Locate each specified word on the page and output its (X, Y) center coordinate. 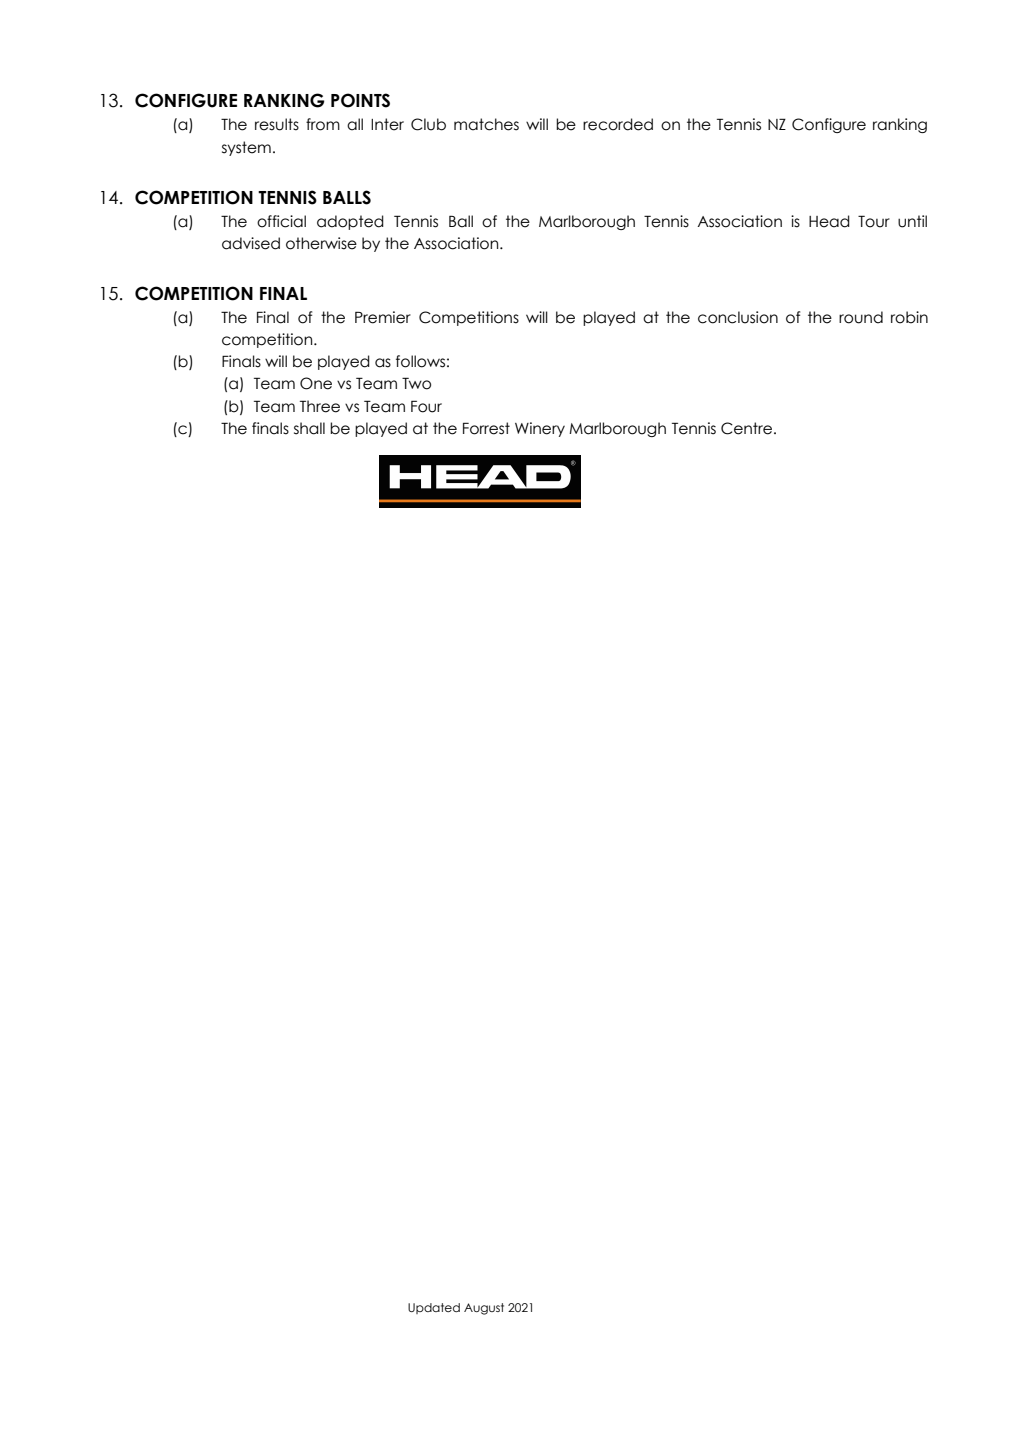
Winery (540, 429)
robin (909, 317)
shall (309, 428)
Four (426, 406)
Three (320, 406)
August (484, 1309)
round (861, 317)
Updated (434, 1308)
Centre (748, 428)
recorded (618, 124)
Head (829, 221)
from (323, 124)
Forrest (486, 428)
